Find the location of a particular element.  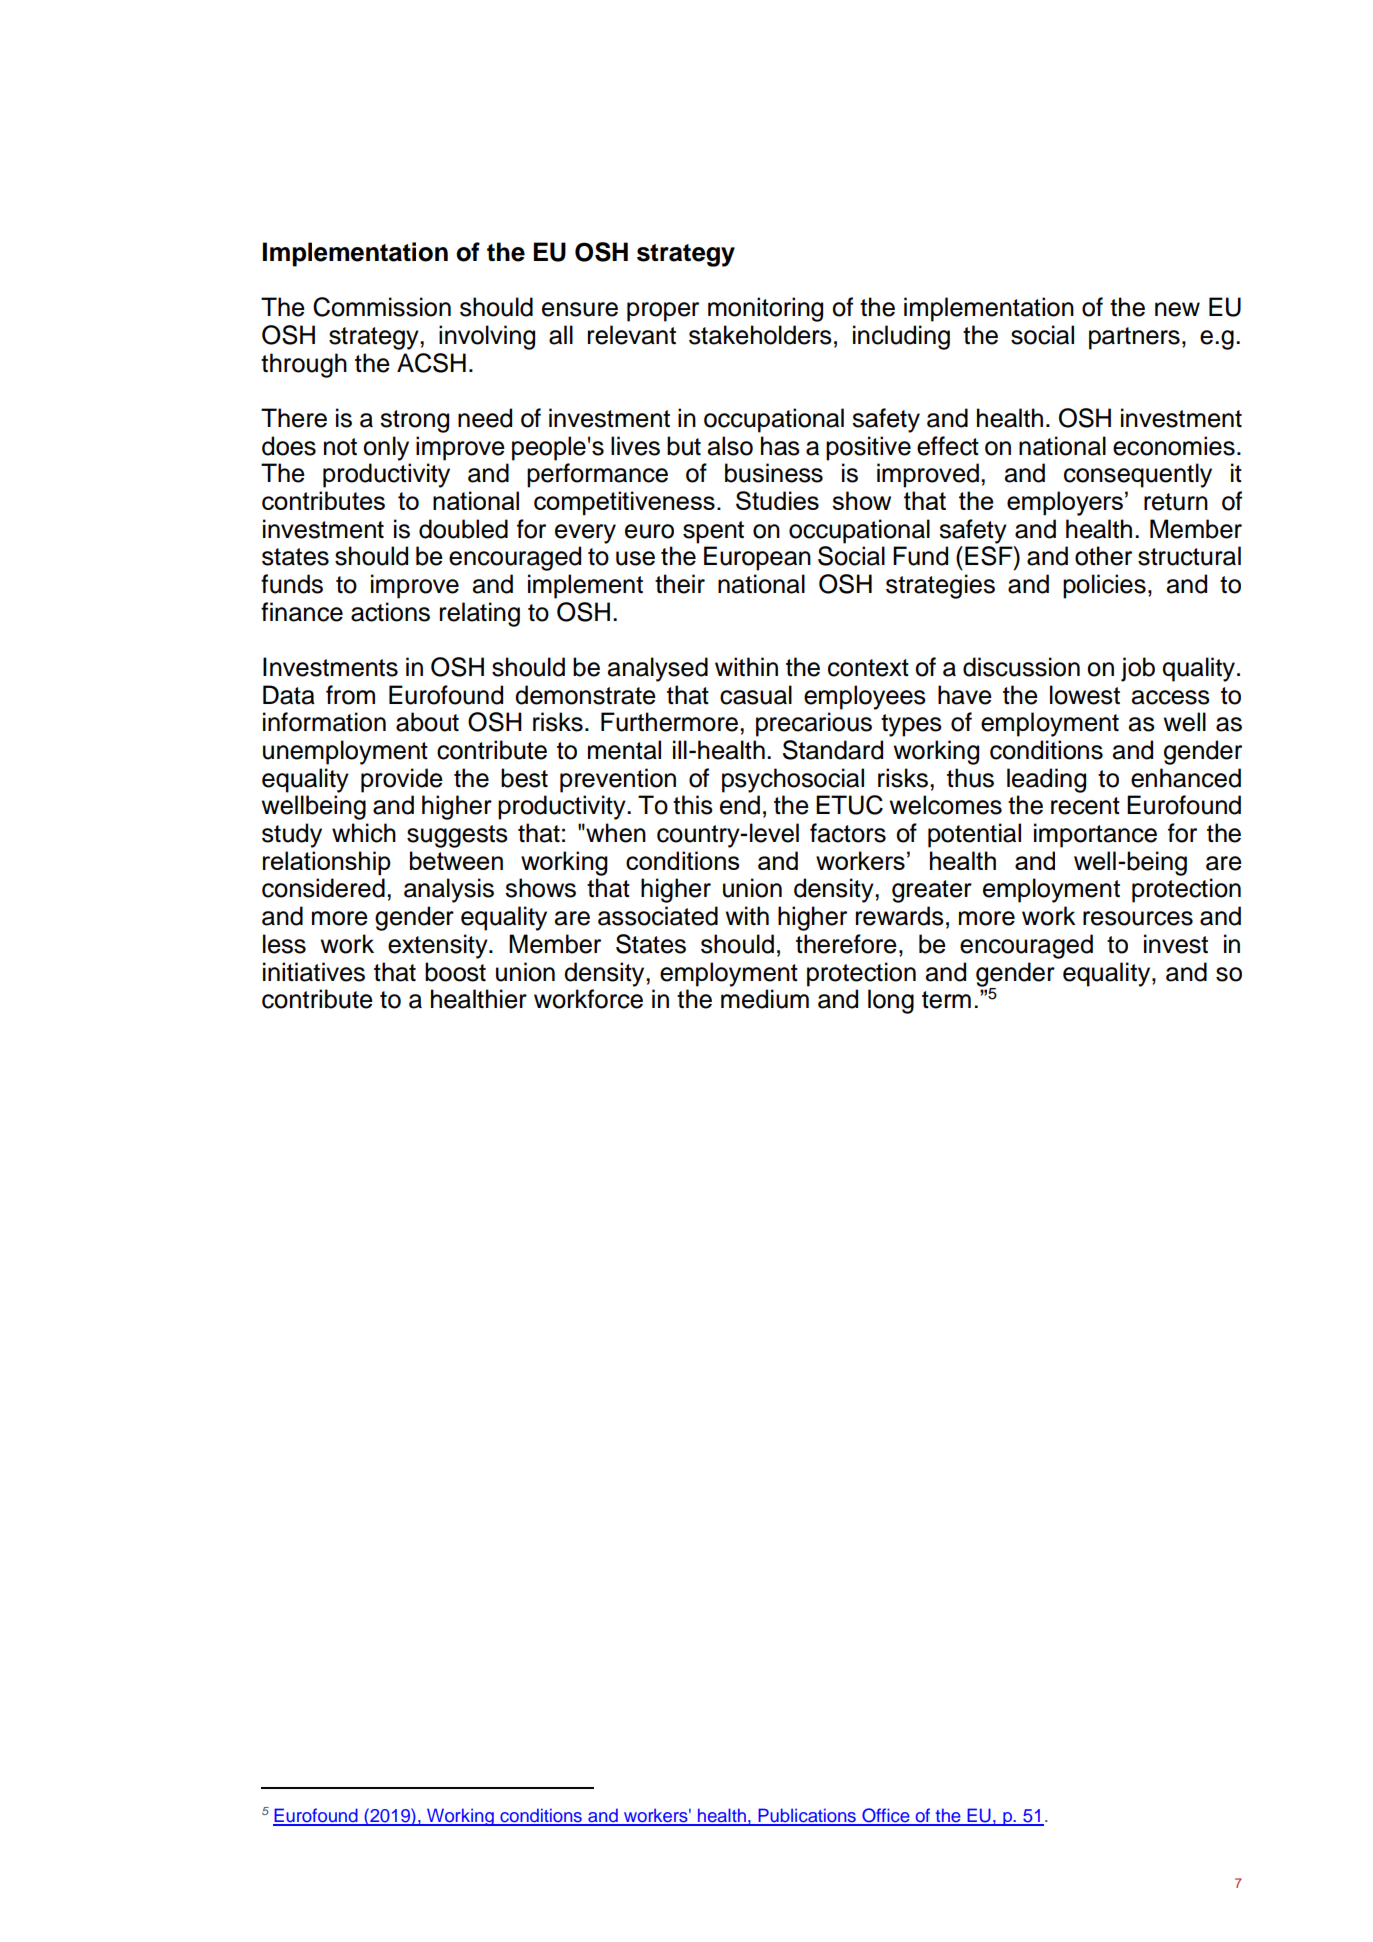

partners is located at coordinates (1134, 338).
